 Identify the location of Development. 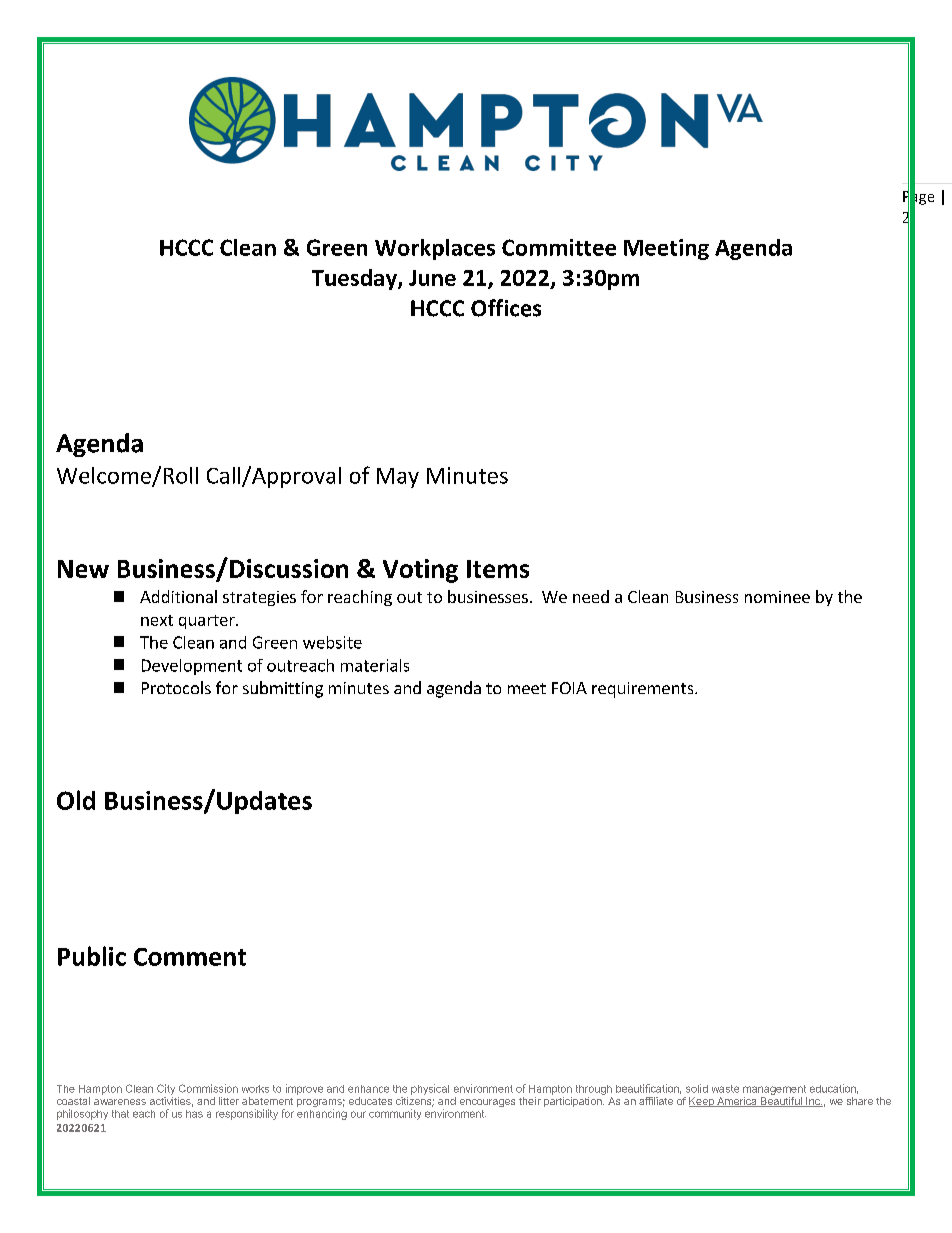
(192, 667).
